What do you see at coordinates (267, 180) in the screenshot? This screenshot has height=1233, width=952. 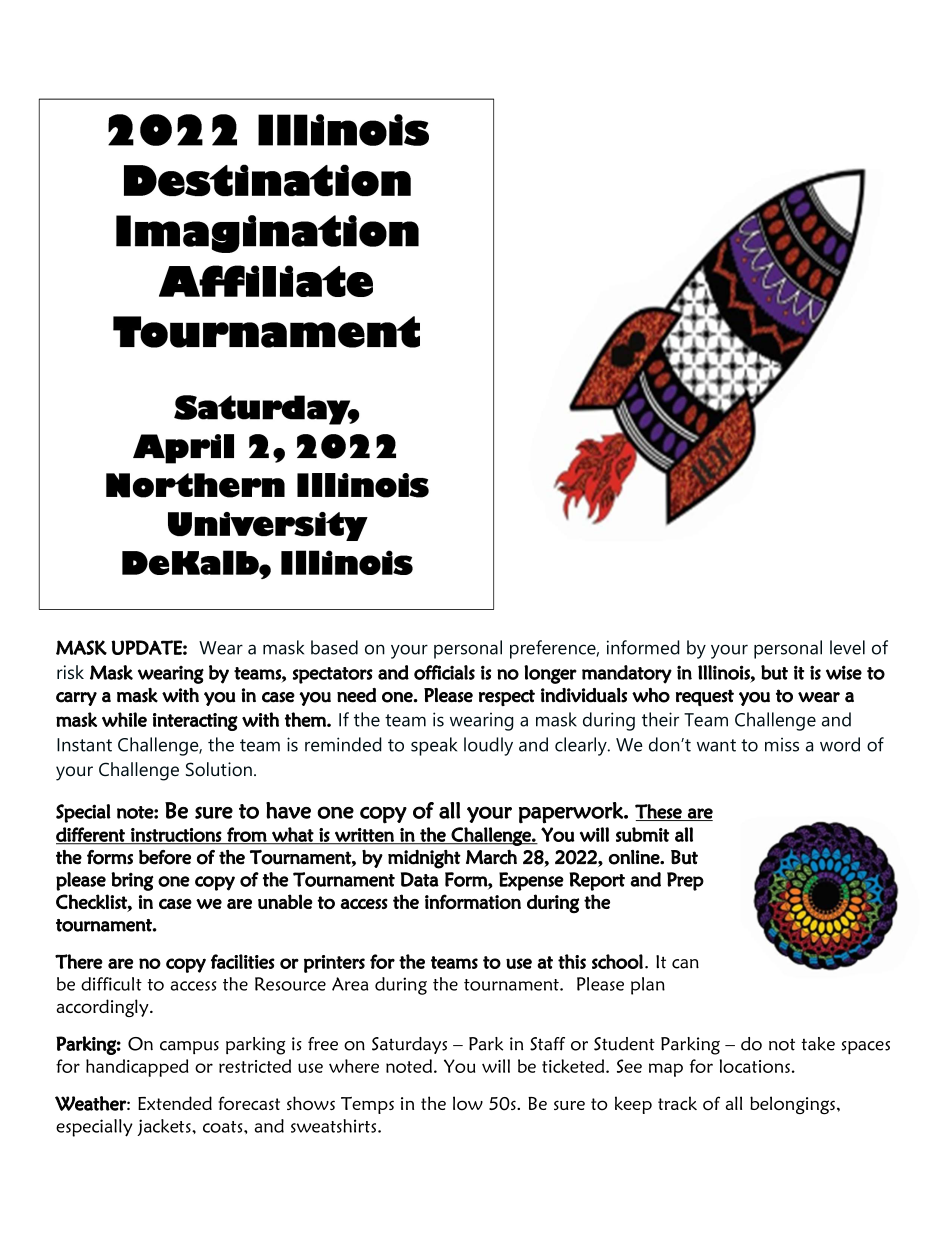 I see `Destination` at bounding box center [267, 180].
